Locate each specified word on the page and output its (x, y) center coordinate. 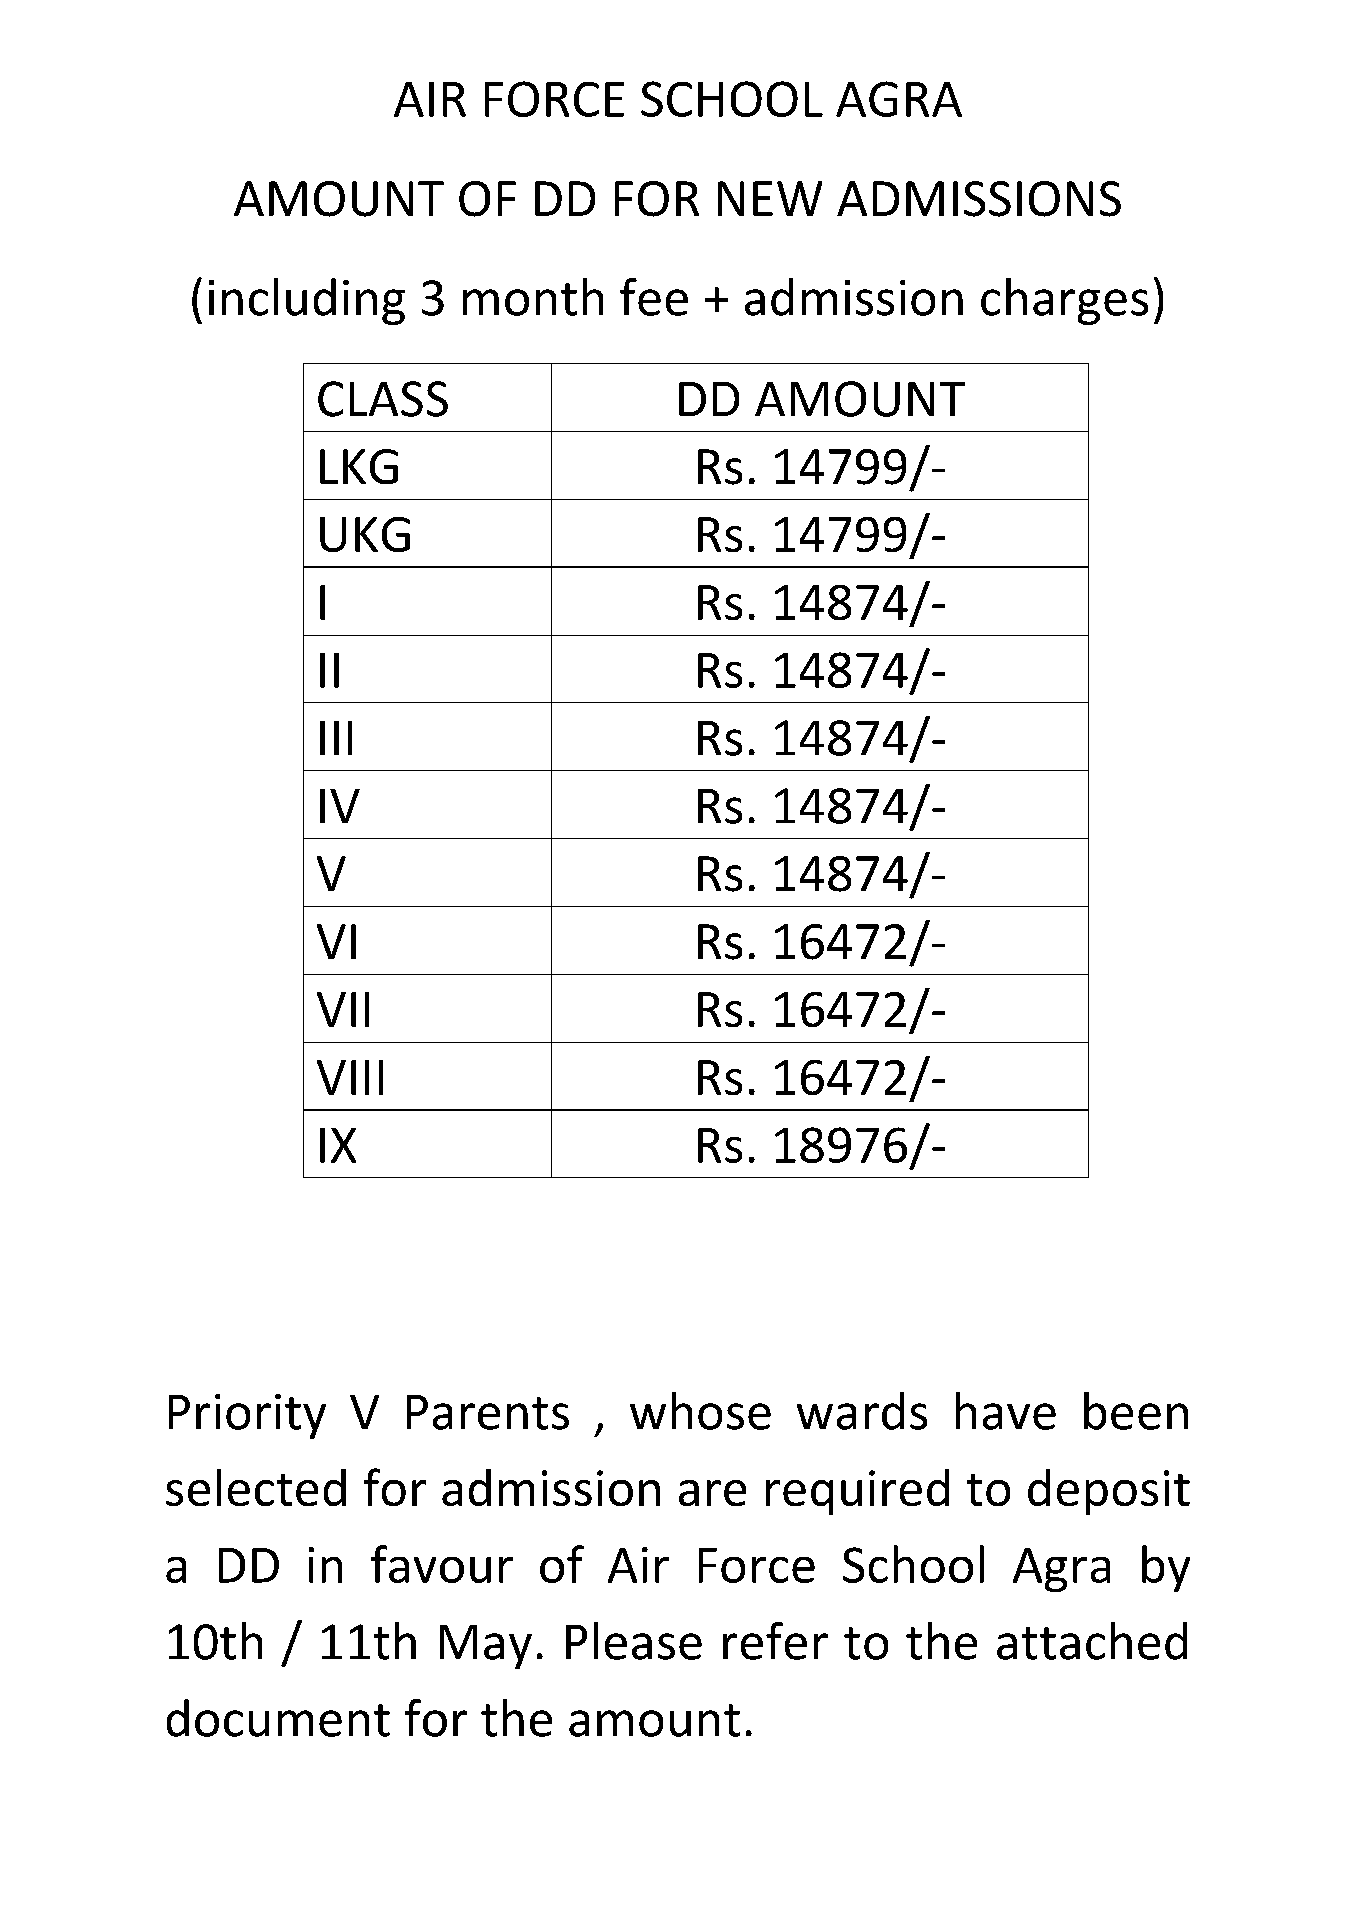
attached (1092, 1641)
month (533, 297)
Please (634, 1641)
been (1136, 1411)
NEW (770, 198)
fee (654, 297)
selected (256, 1487)
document (278, 1718)
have (1006, 1411)
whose (700, 1411)
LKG (359, 466)
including (307, 301)
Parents (488, 1412)
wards (862, 1411)
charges (1064, 301)
